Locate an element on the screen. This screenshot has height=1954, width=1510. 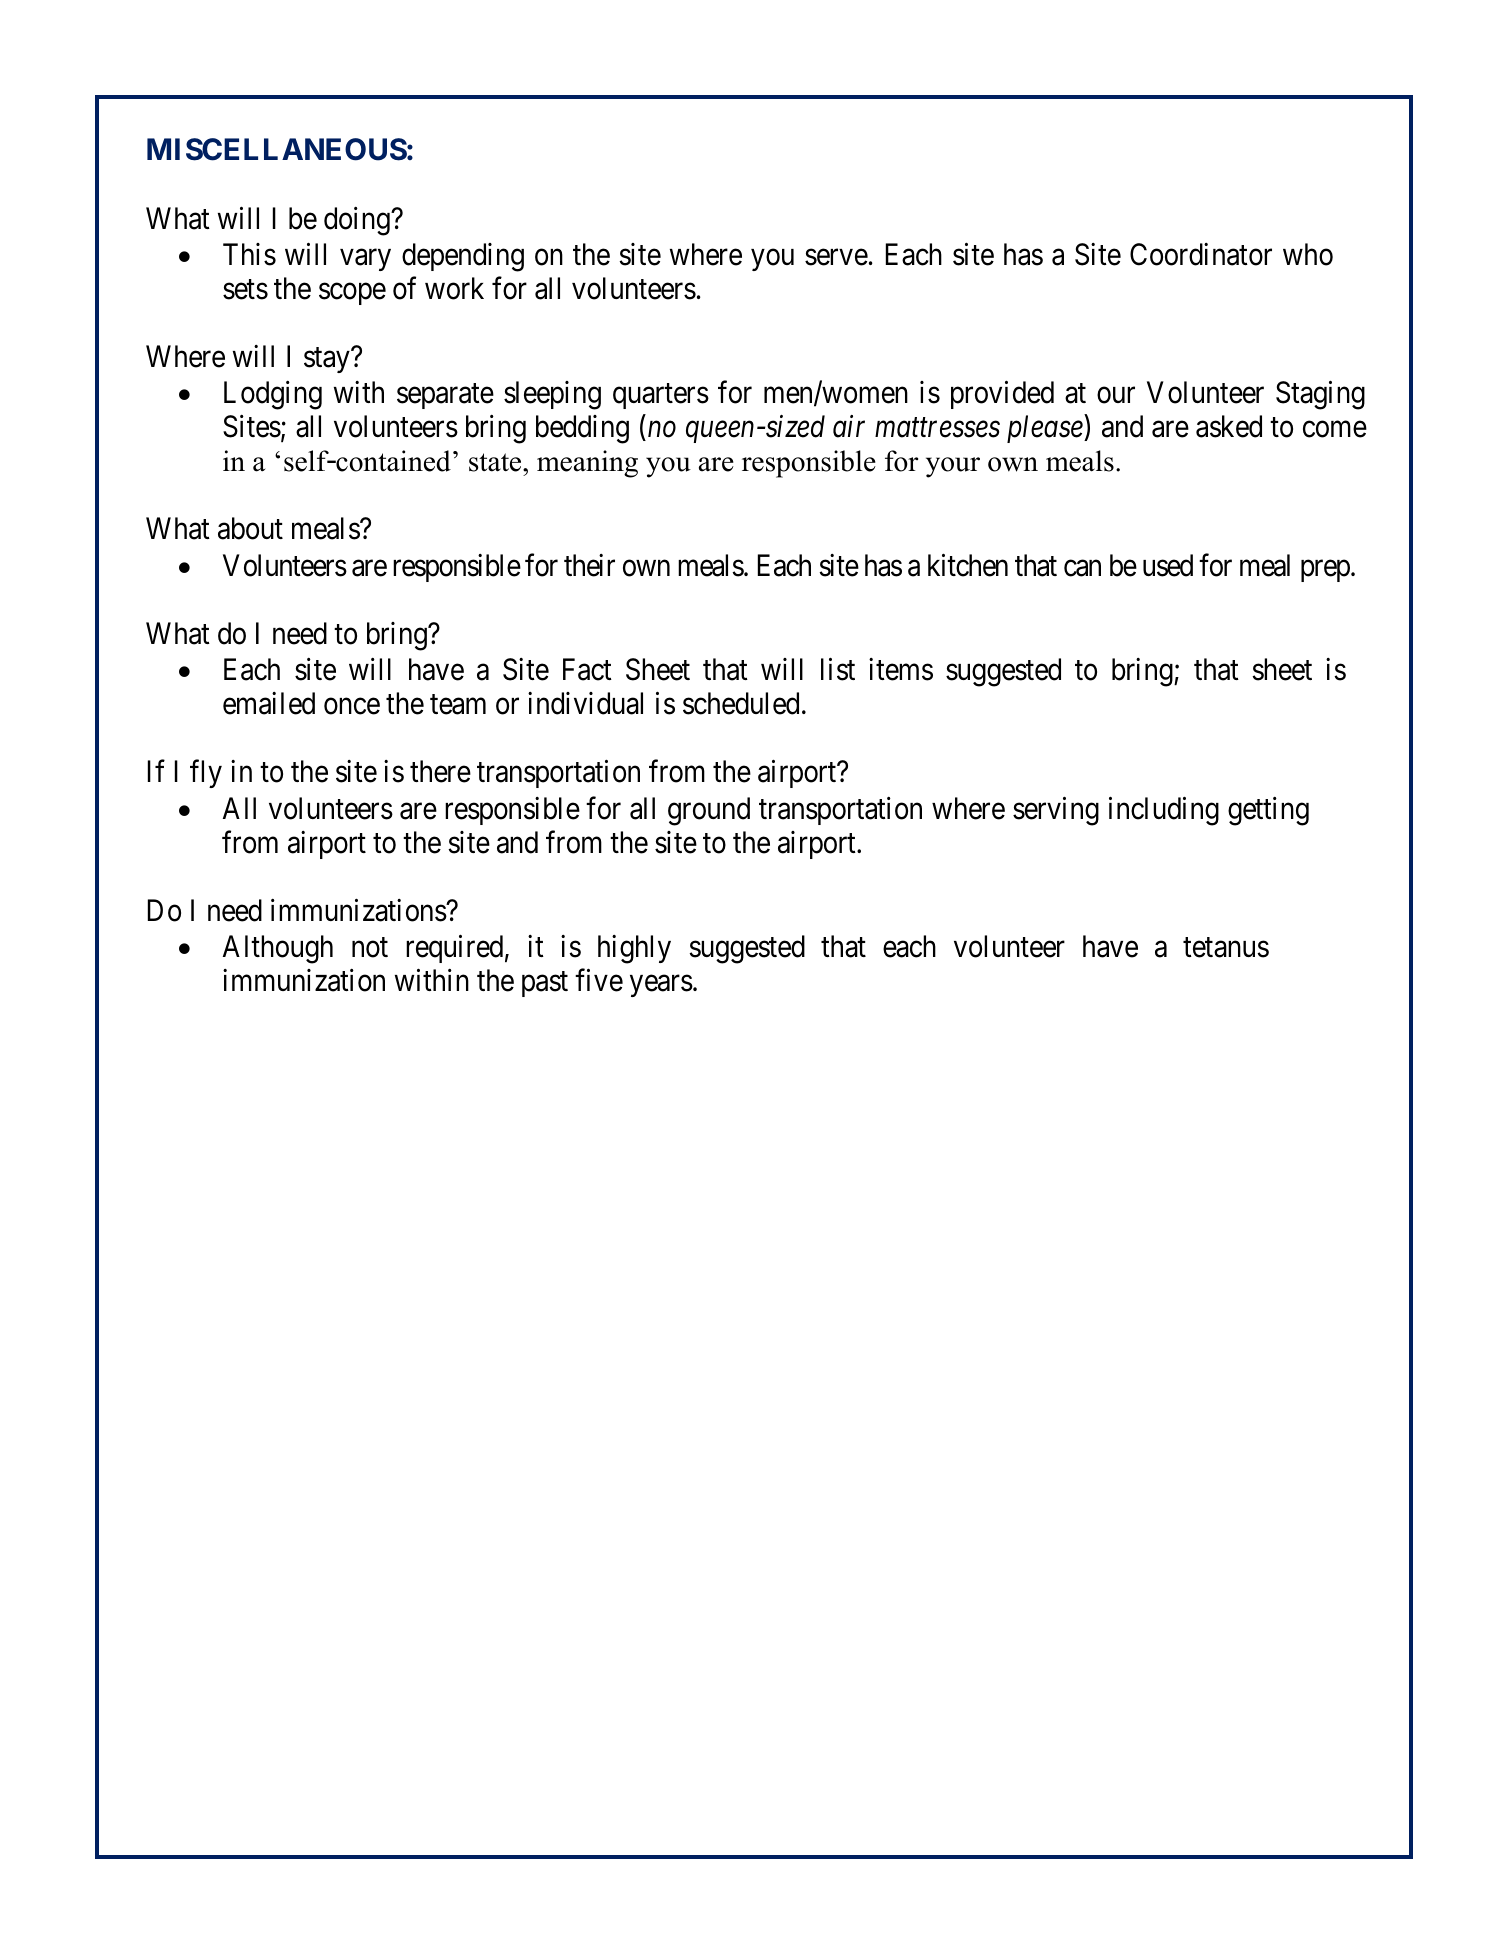
including is located at coordinates (1164, 811).
